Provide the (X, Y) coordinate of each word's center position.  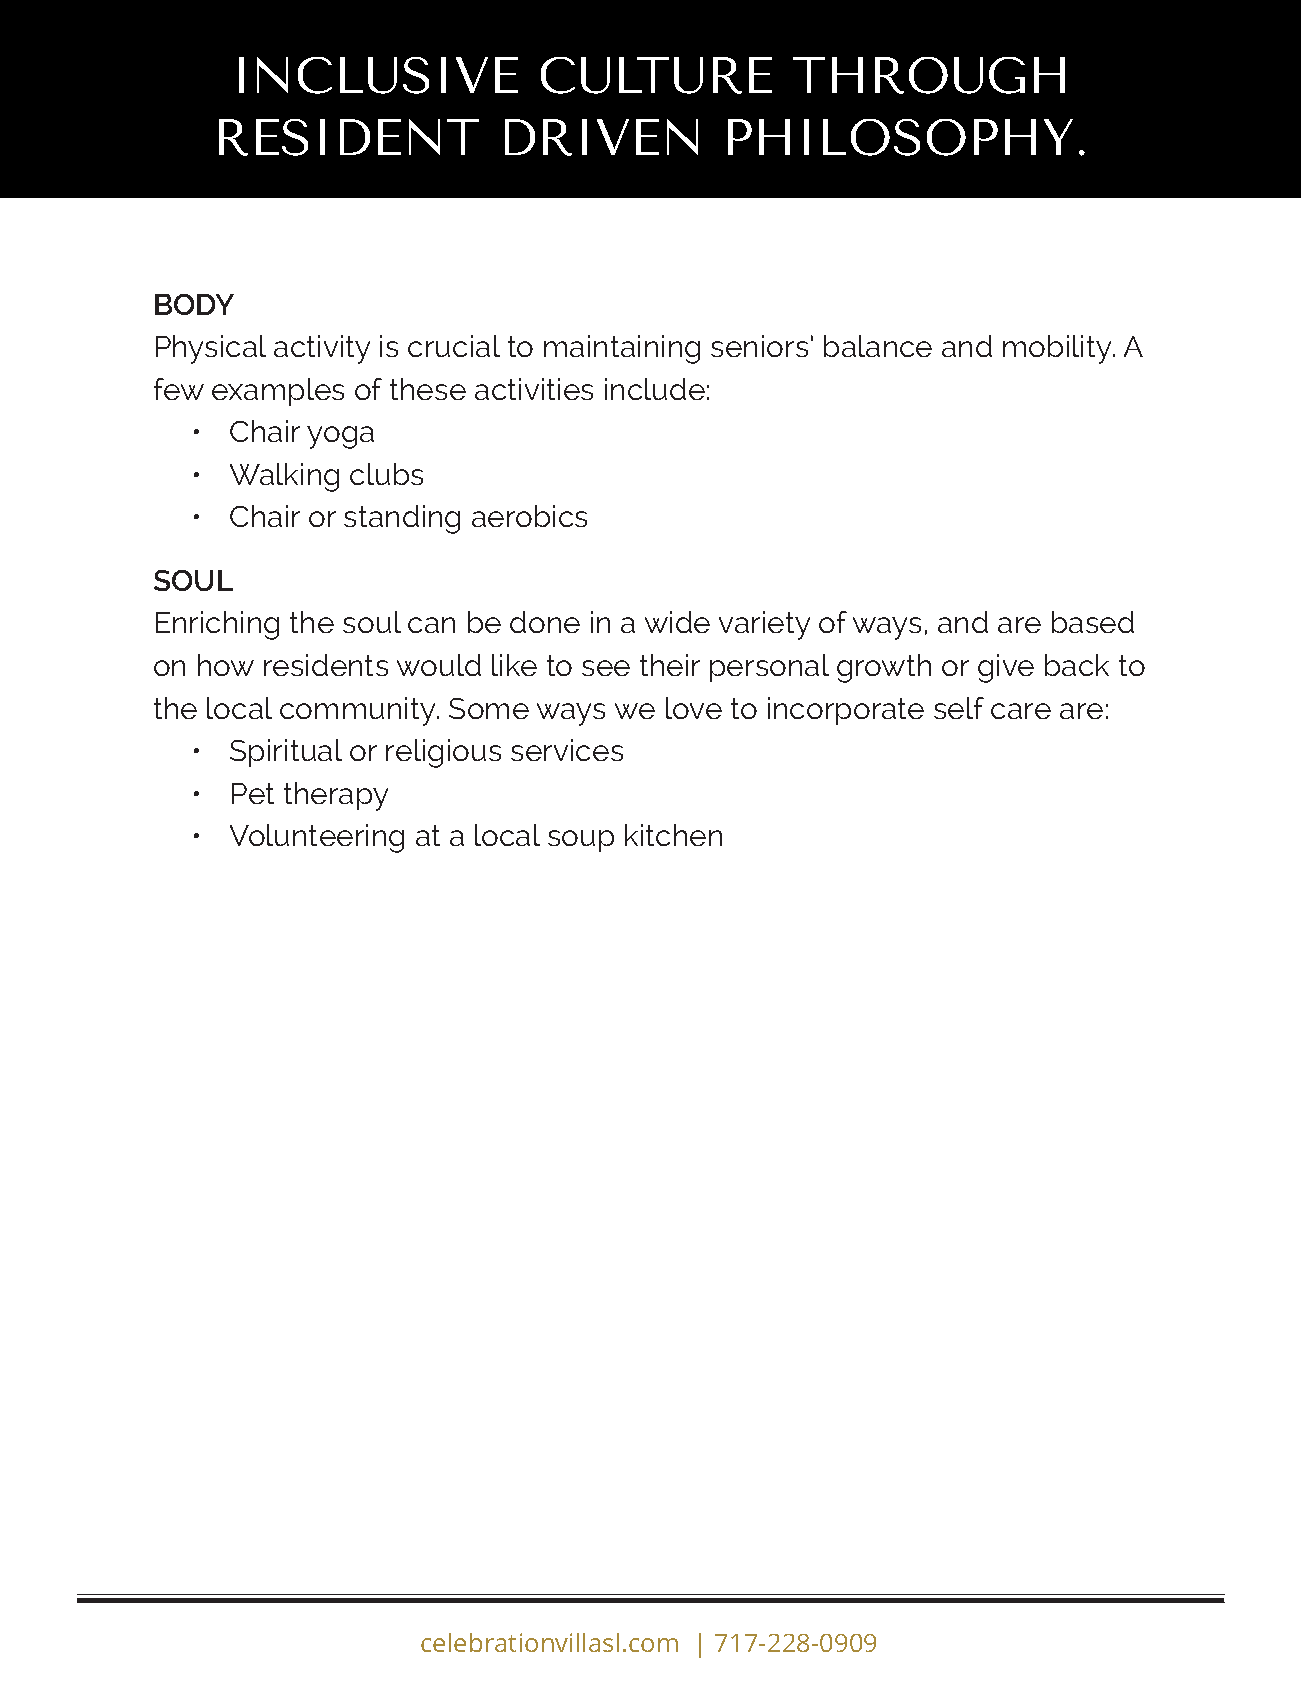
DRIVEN (601, 137)
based (1093, 622)
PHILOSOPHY (900, 137)
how (226, 665)
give (1006, 668)
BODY (194, 304)
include (655, 389)
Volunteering (317, 838)
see (606, 668)
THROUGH (929, 75)
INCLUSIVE (378, 75)
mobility (1058, 349)
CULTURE (656, 75)
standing (402, 519)
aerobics (529, 516)
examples (278, 392)
